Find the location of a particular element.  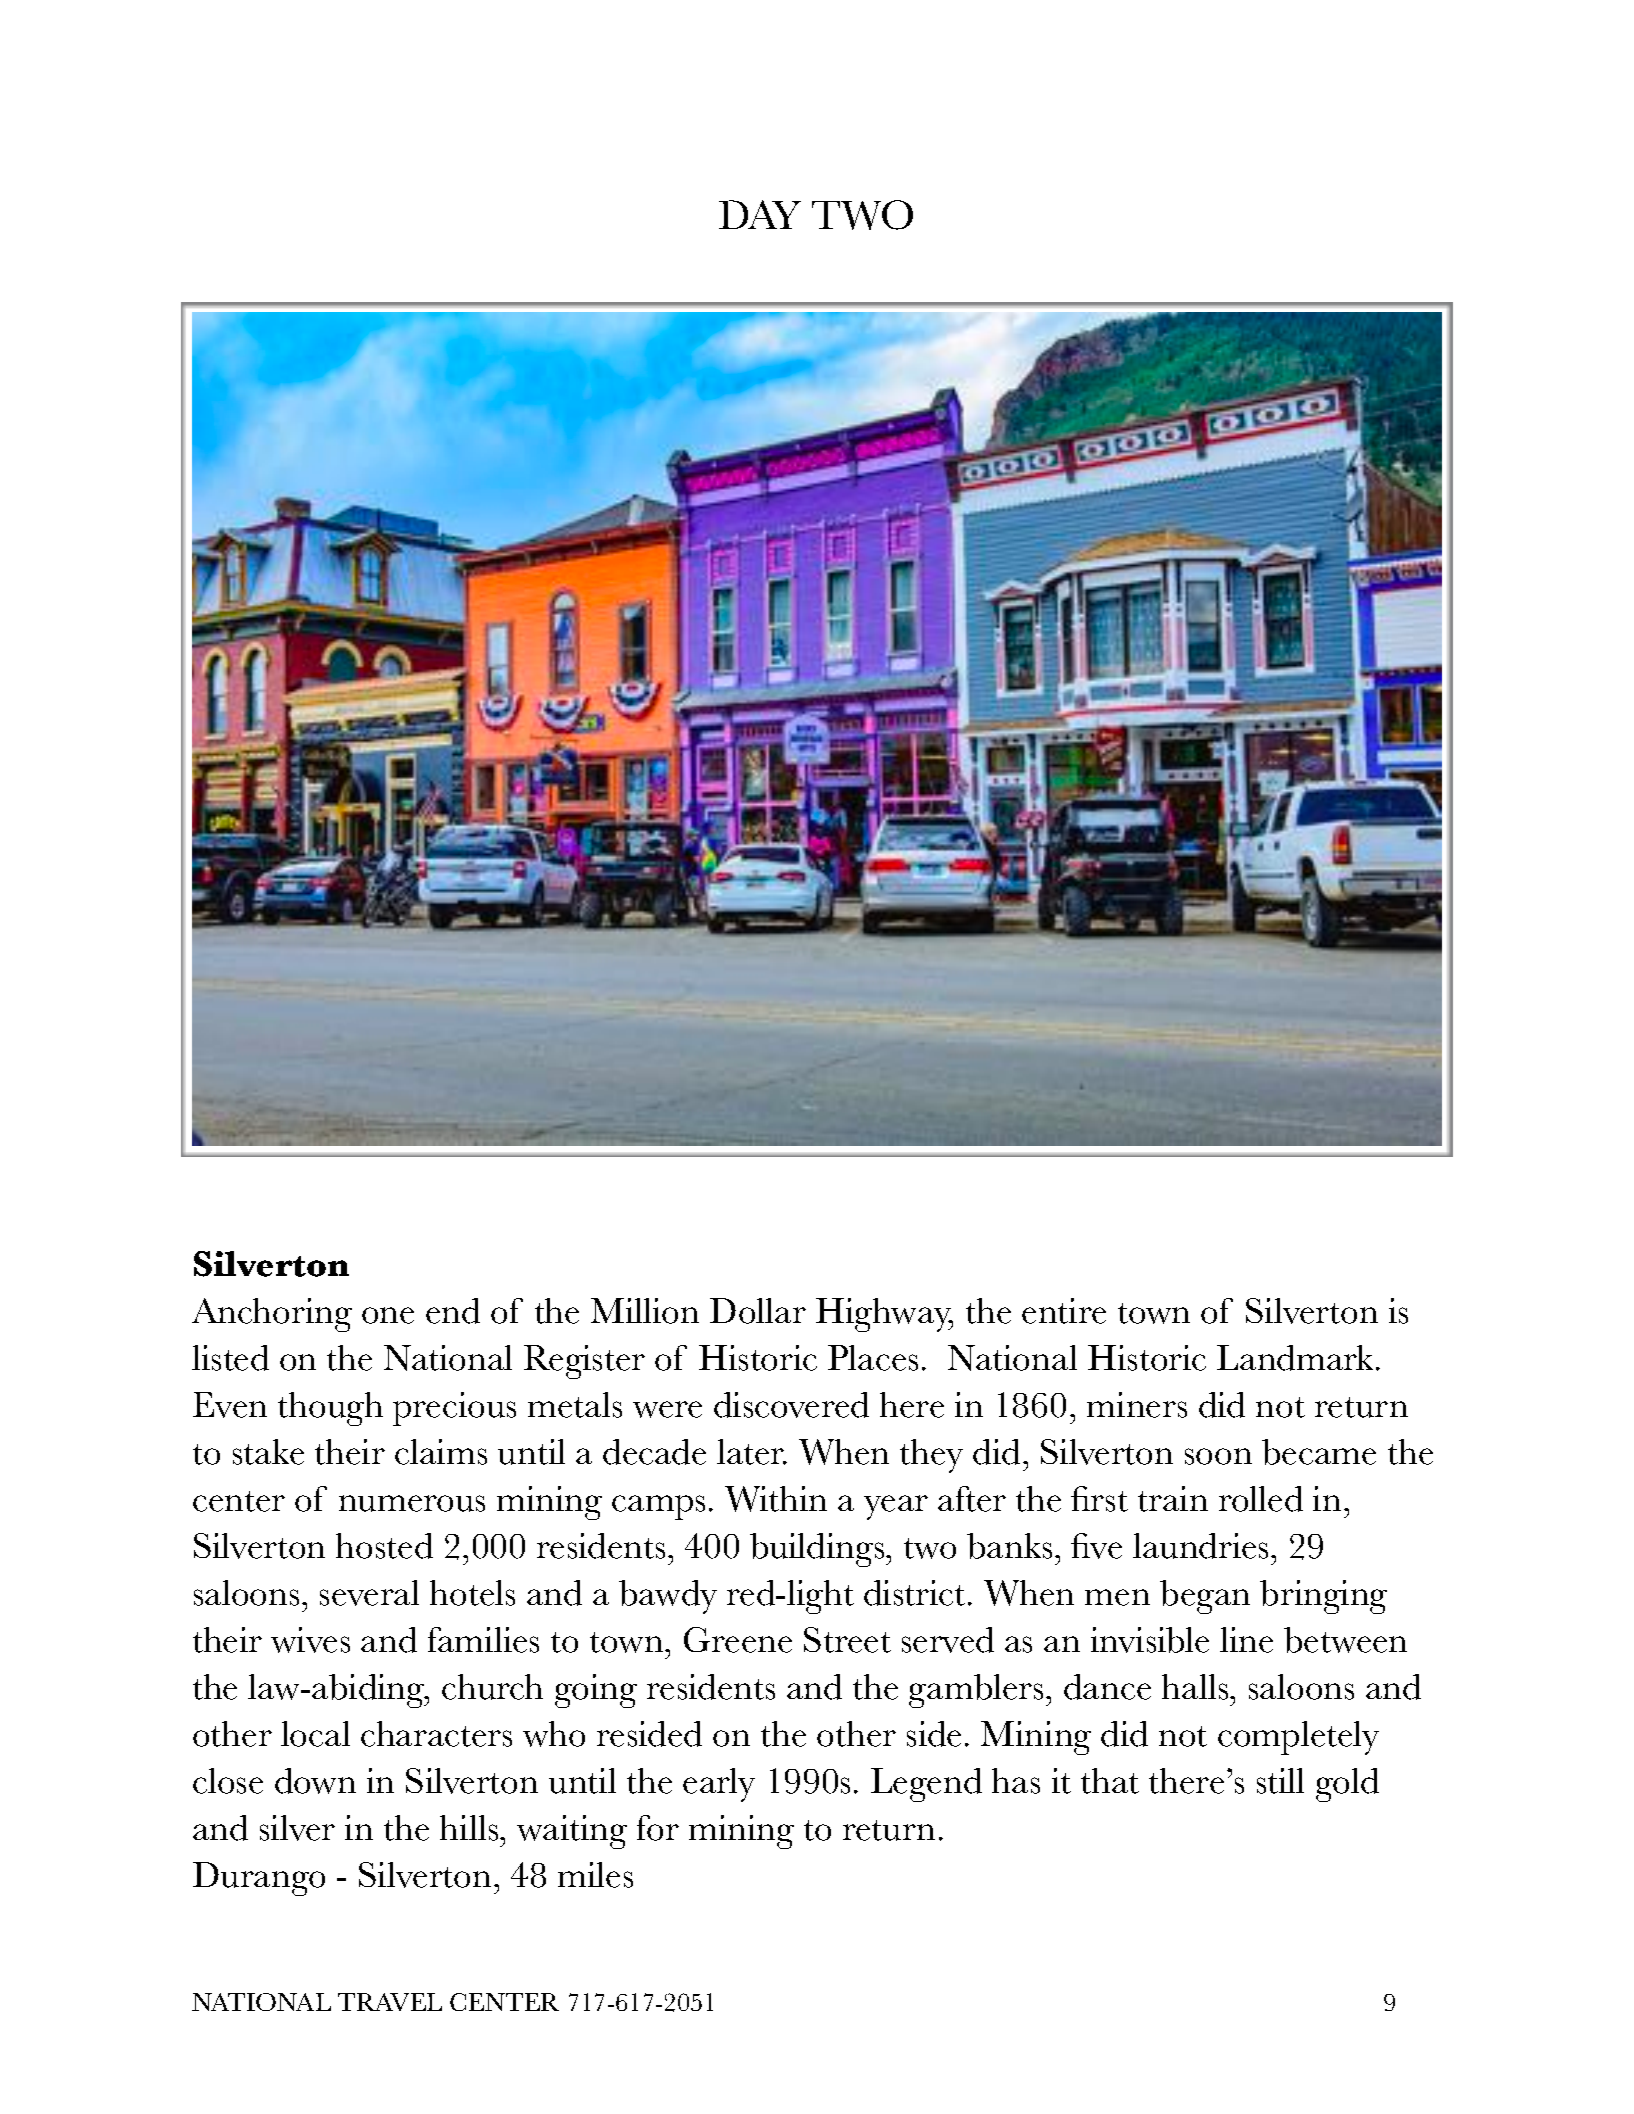

for is located at coordinates (658, 1828).
